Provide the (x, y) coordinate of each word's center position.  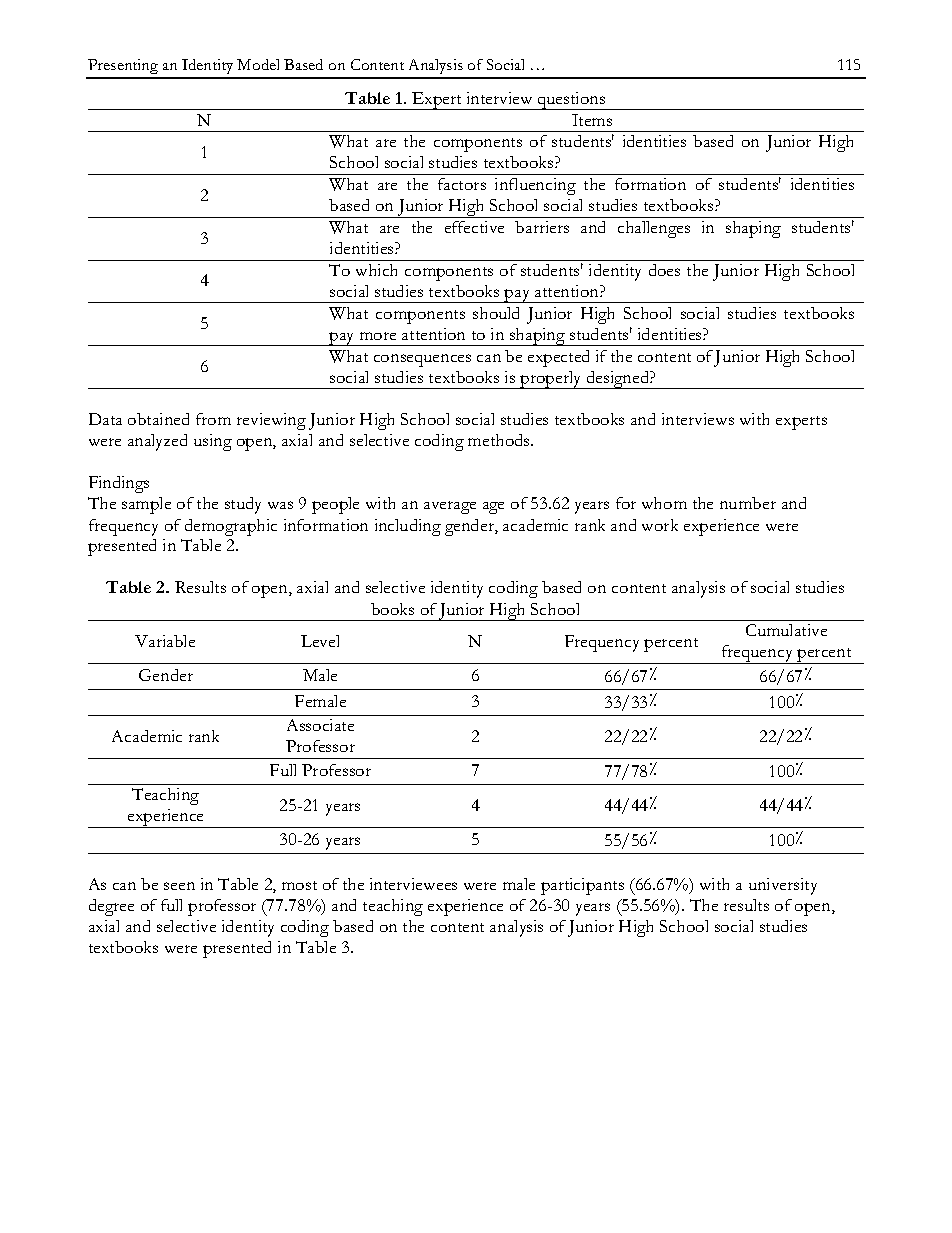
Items (592, 120)
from (213, 419)
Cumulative (786, 630)
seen (179, 886)
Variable (165, 641)
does (664, 270)
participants (582, 886)
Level (320, 641)
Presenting (123, 68)
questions (572, 101)
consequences (422, 360)
